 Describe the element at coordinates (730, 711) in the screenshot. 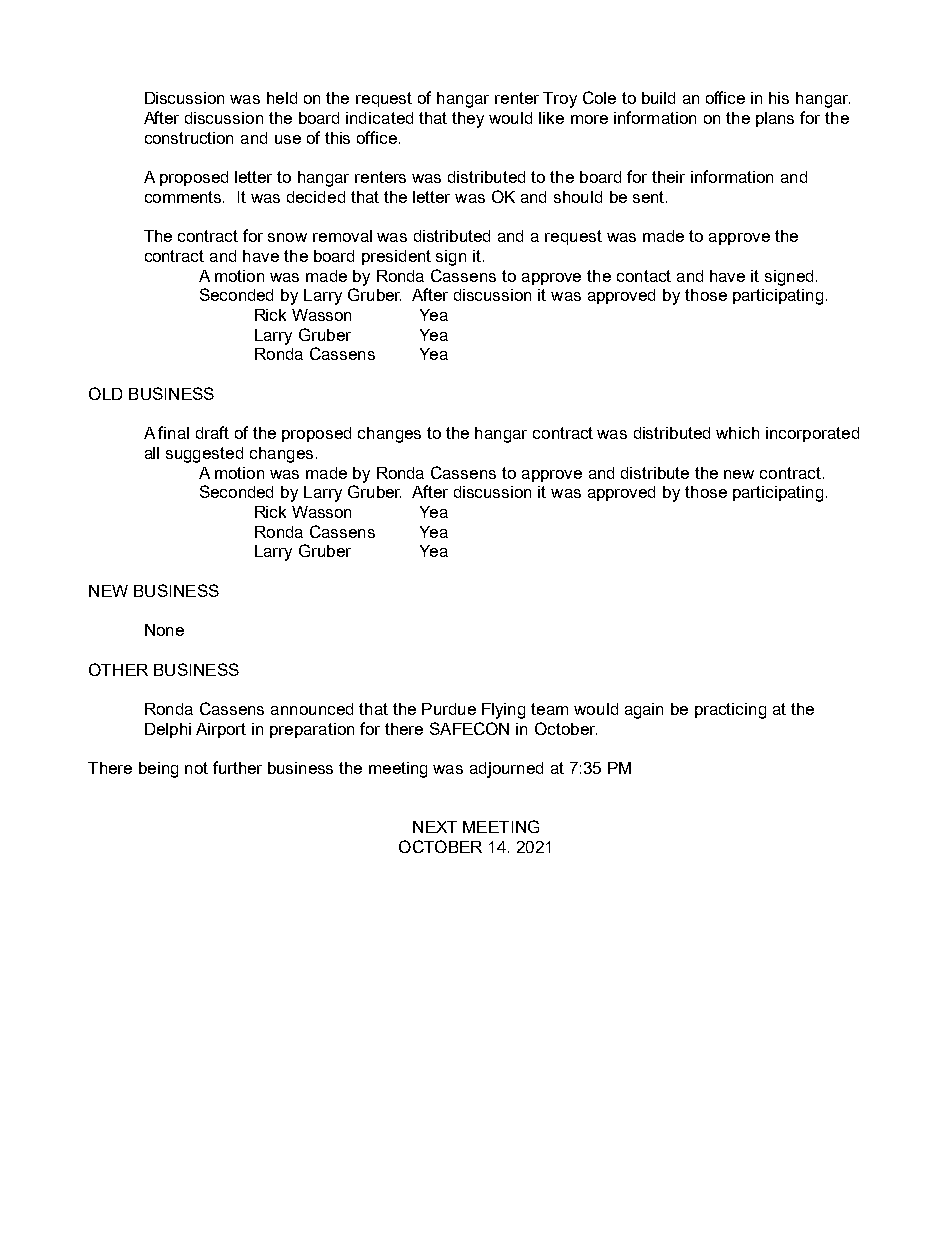

I see `practicing` at that location.
